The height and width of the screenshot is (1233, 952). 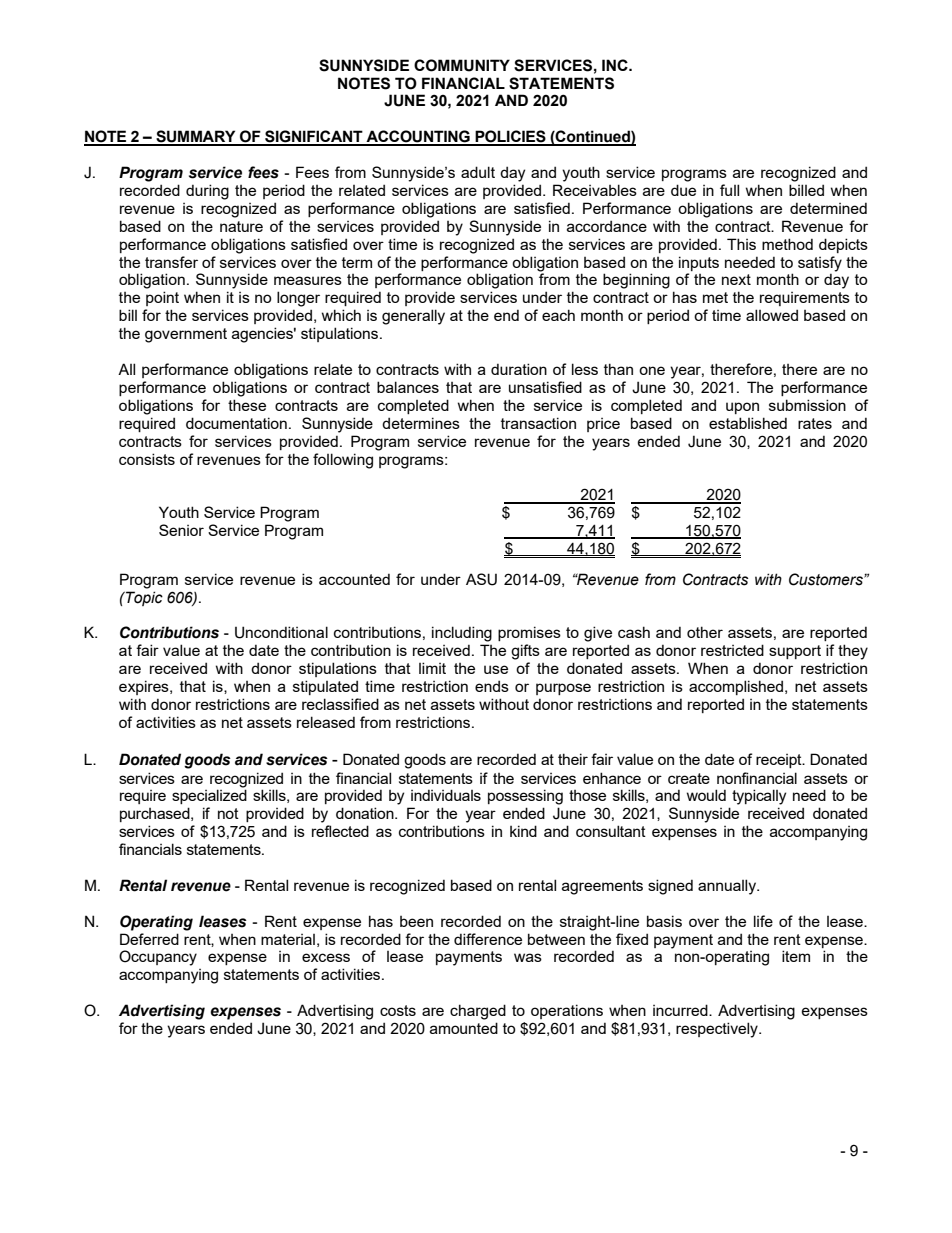 What do you see at coordinates (196, 137) in the screenshot?
I see `SUMMARY` at bounding box center [196, 137].
